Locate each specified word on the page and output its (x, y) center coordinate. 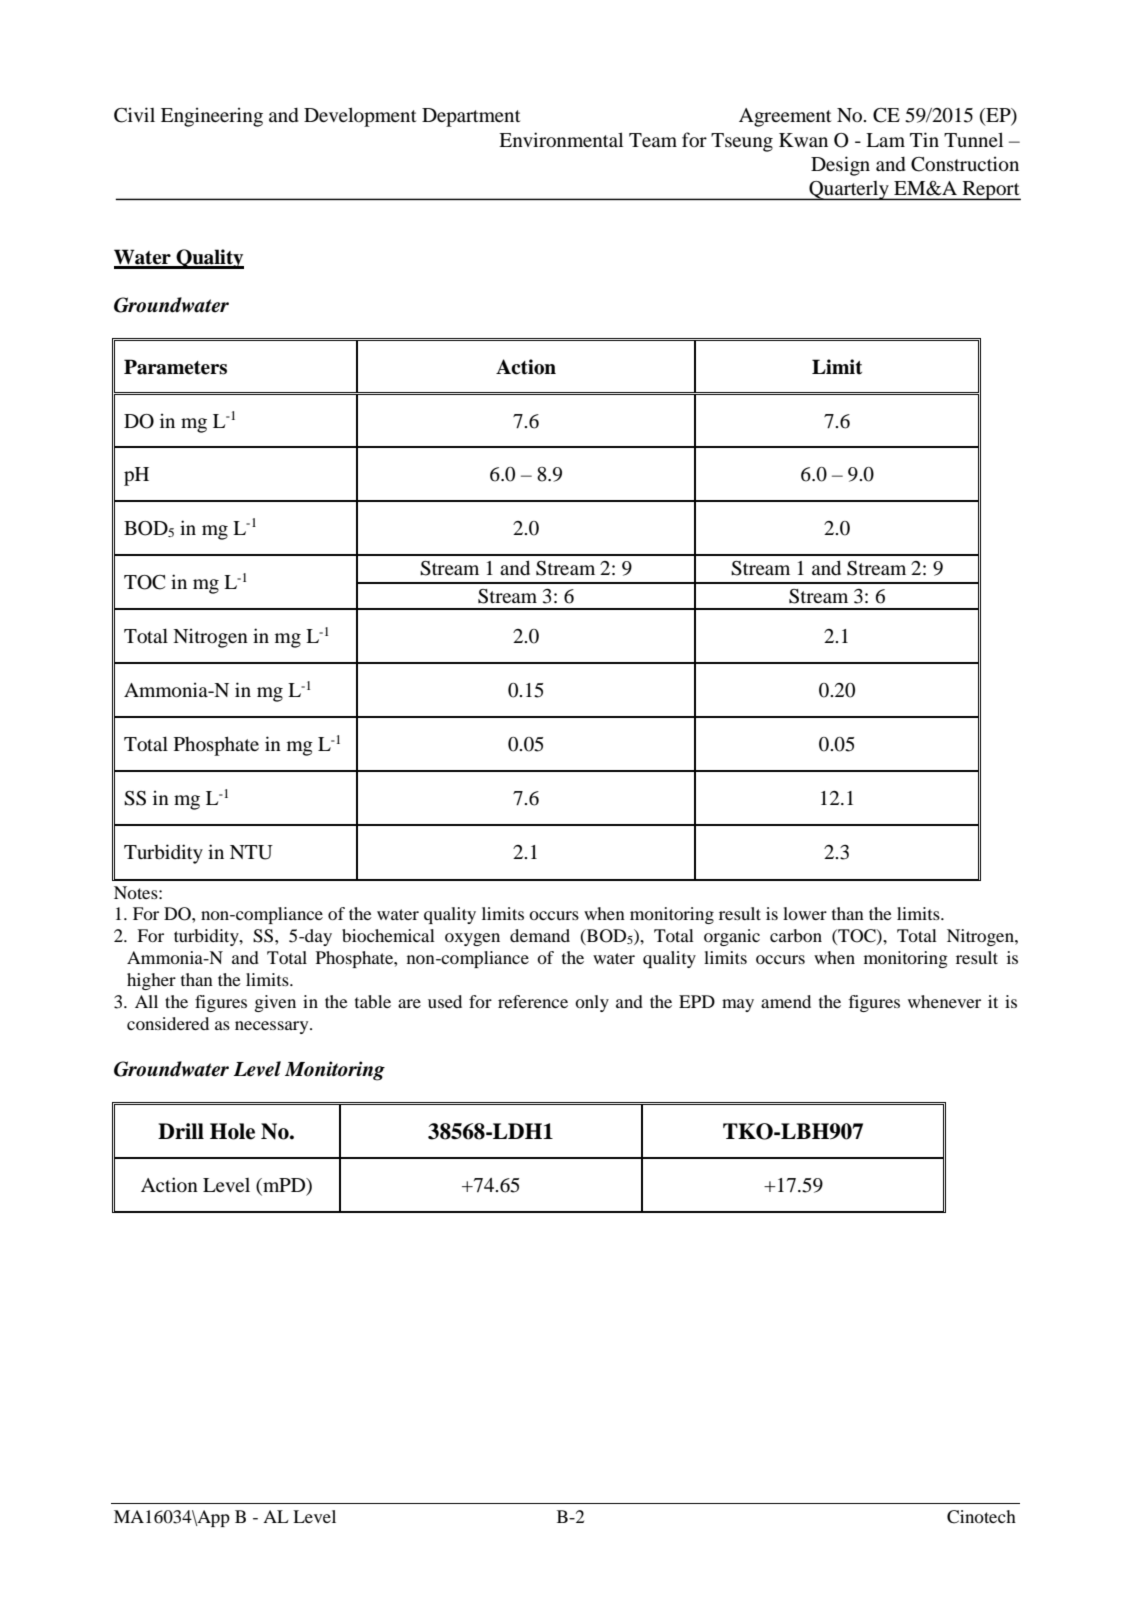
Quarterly (849, 190)
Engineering (212, 117)
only (592, 1003)
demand (540, 935)
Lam (885, 140)
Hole (232, 1131)
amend (786, 1001)
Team (653, 140)
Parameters (175, 367)
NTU (251, 852)
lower (805, 913)
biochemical (388, 935)
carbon (796, 935)
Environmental (561, 139)
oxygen (472, 939)
